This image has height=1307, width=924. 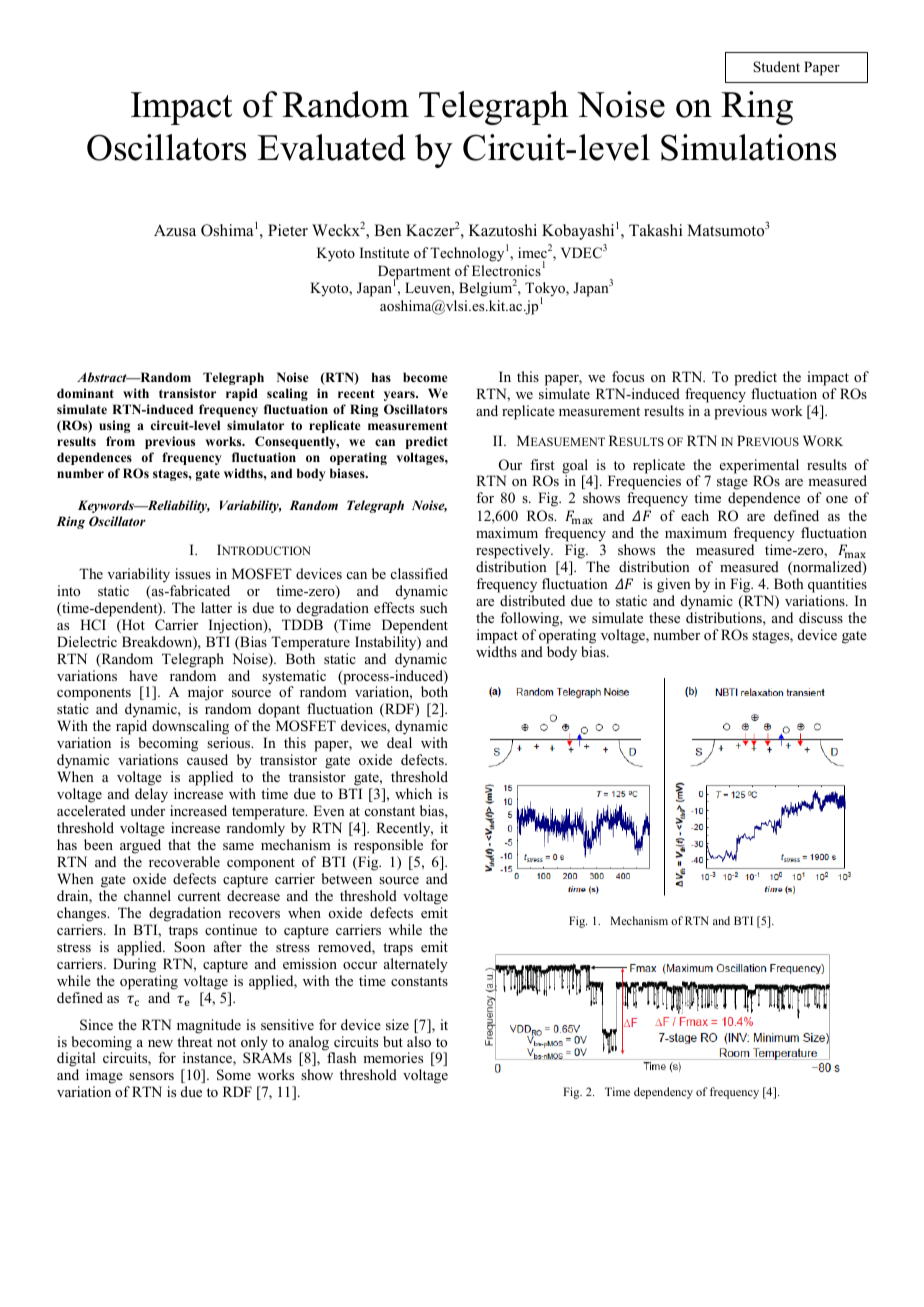 I want to click on discuss, so click(x=821, y=617).
